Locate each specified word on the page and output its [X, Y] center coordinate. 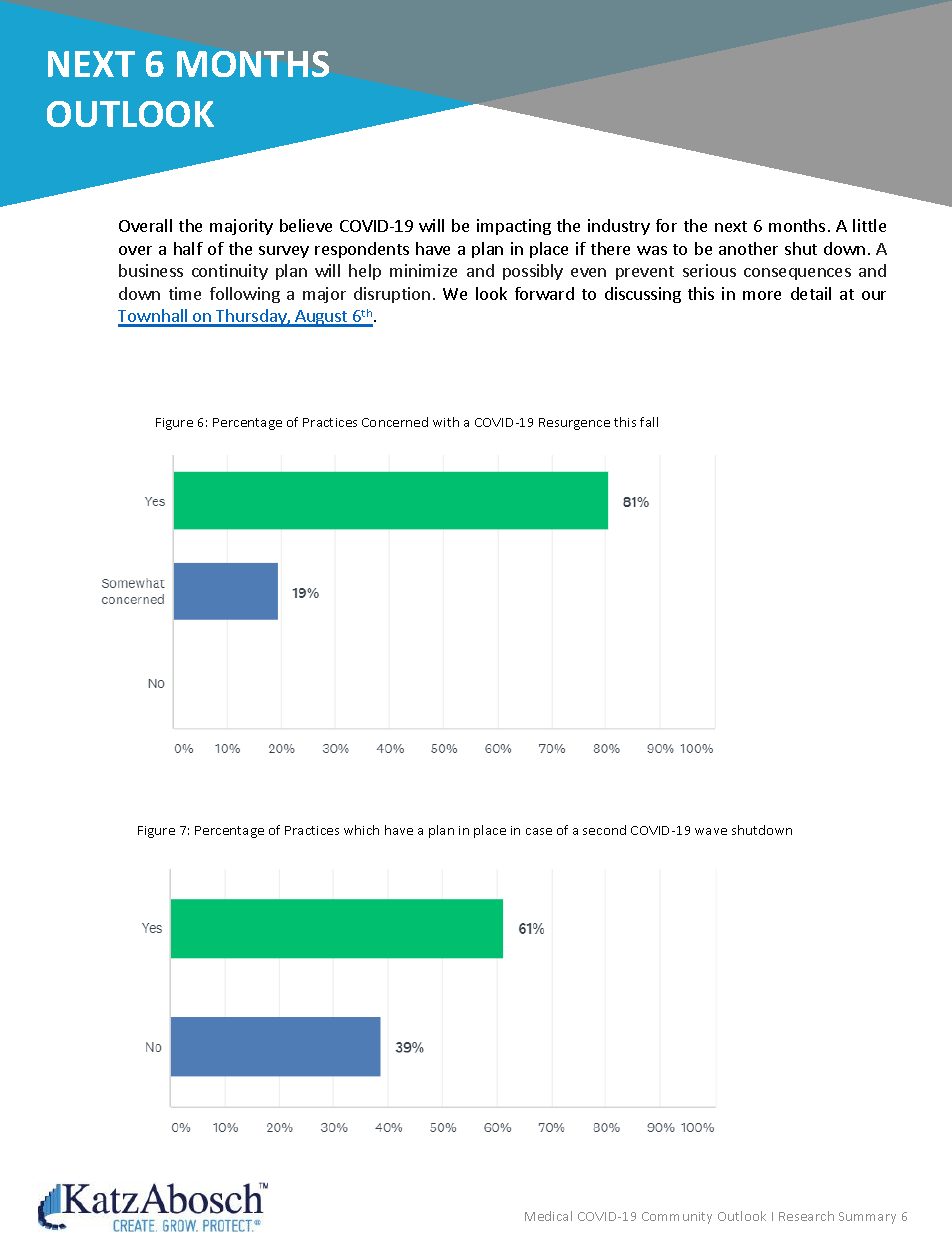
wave [711, 831]
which [361, 830]
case [539, 831]
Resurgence [574, 424]
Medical [548, 1216]
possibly [533, 272]
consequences [797, 274]
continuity [230, 272]
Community [677, 1218]
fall [649, 422]
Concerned [395, 422]
